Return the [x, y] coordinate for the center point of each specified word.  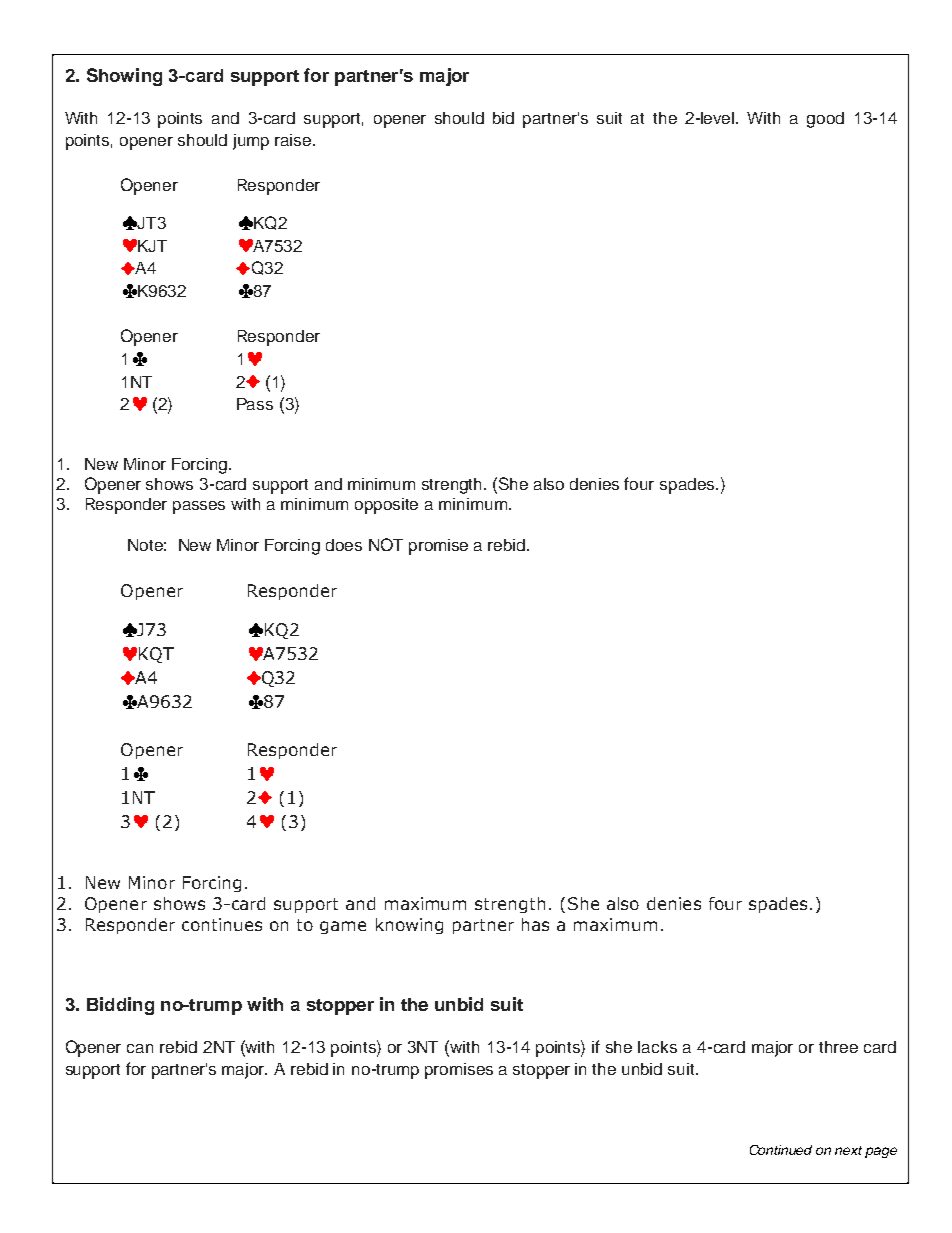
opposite [386, 506]
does [344, 545]
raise [294, 140]
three [838, 1047]
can [140, 1048]
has [535, 924]
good [825, 120]
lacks [657, 1047]
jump [251, 142]
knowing [409, 926]
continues [222, 924]
